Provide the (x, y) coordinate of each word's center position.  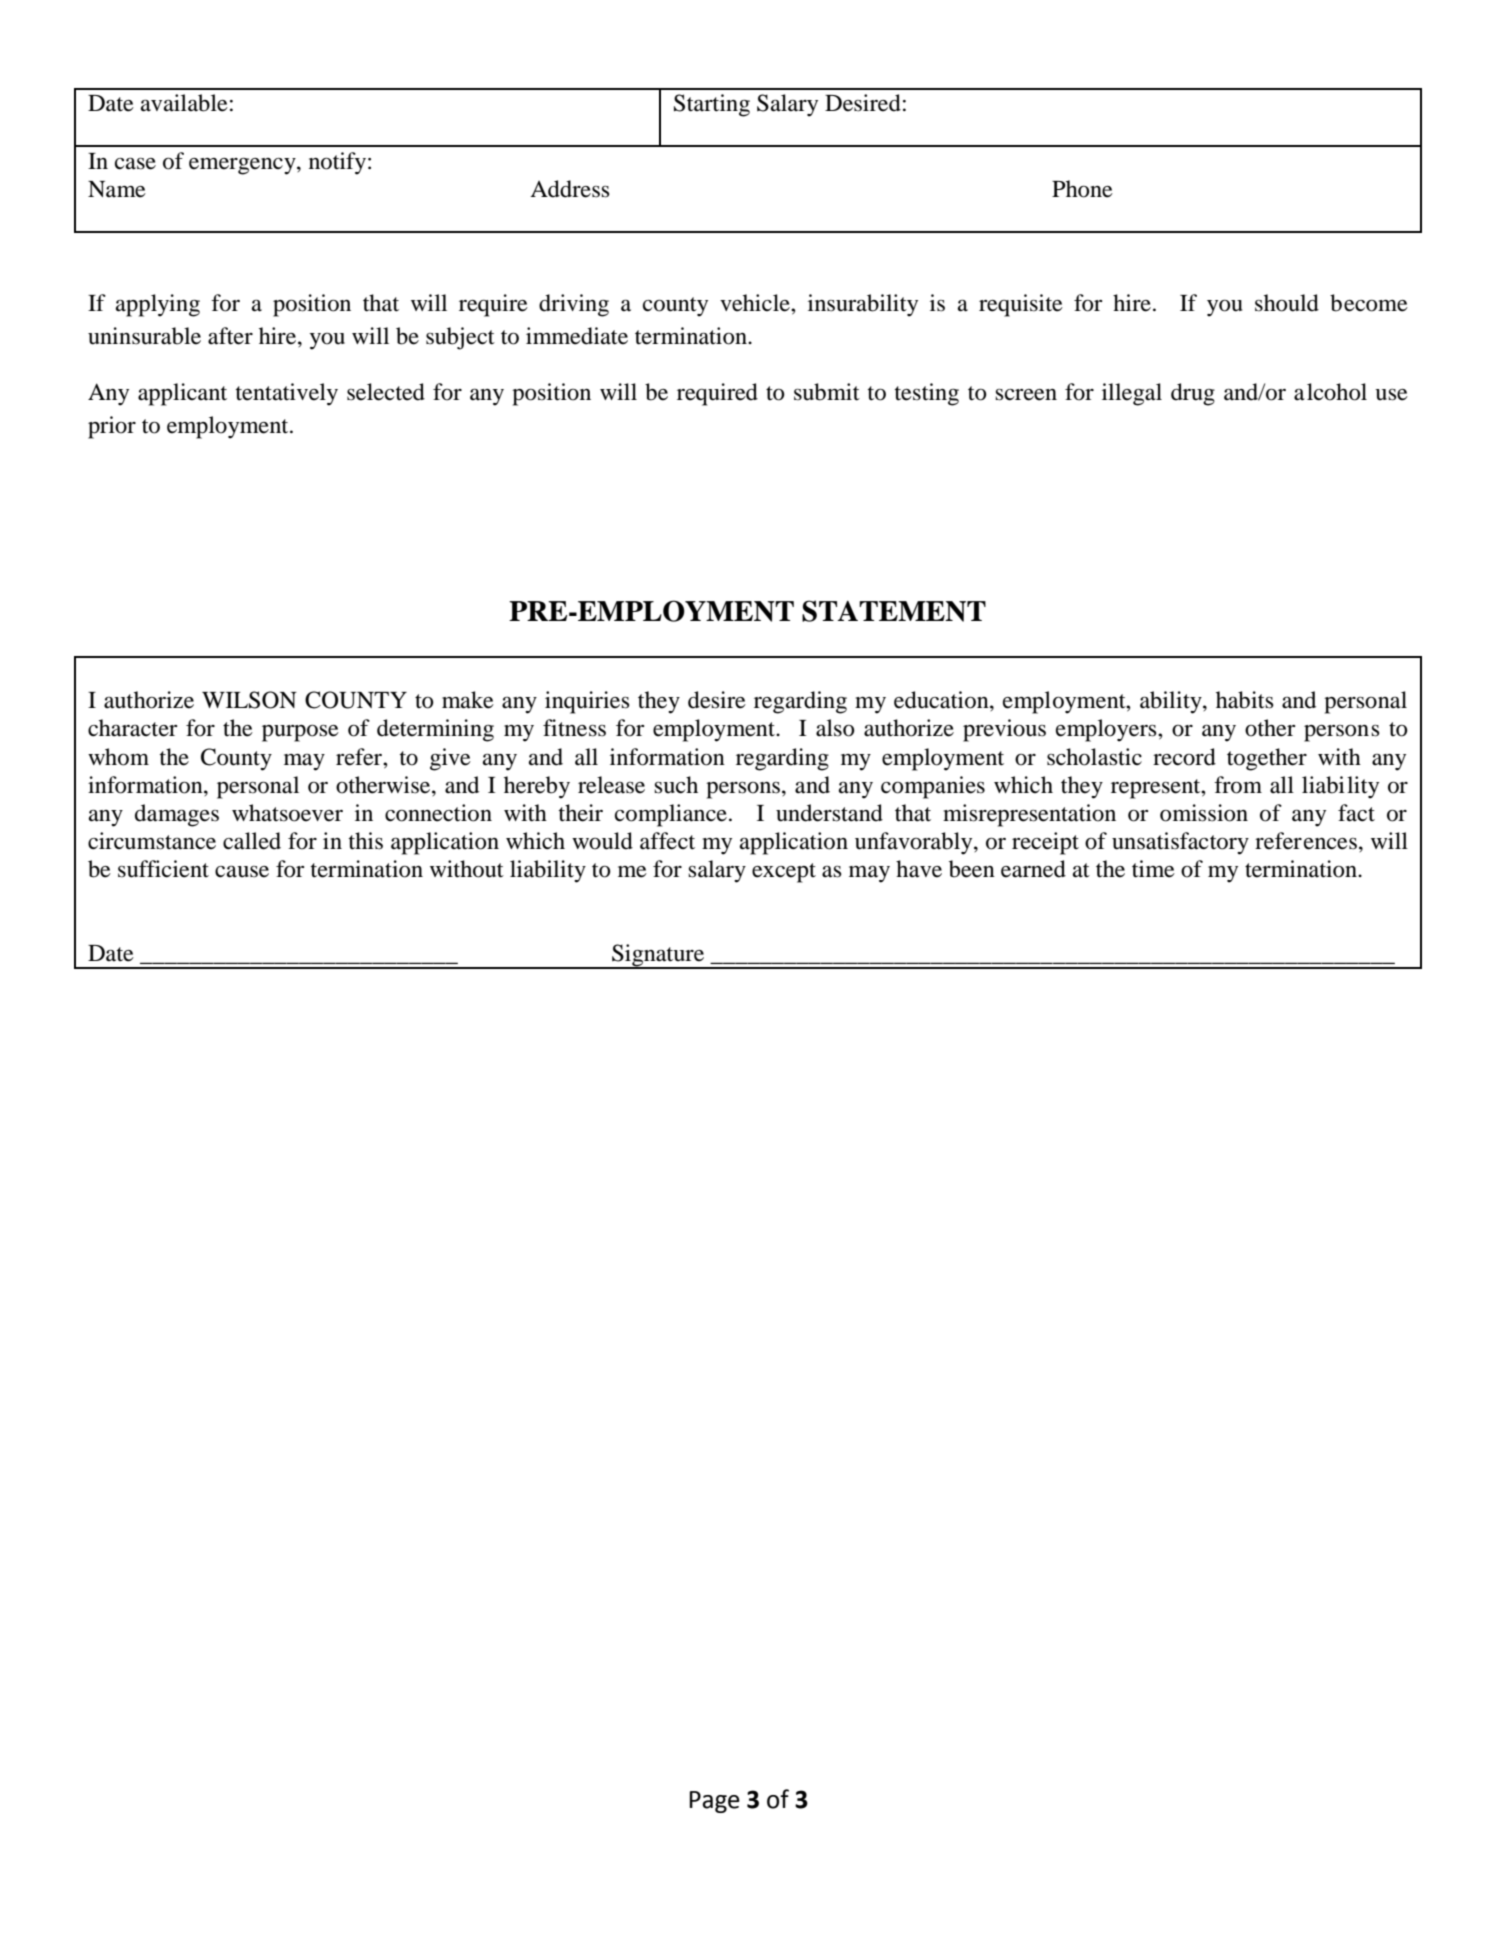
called (252, 841)
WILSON (249, 700)
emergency (243, 166)
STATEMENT (894, 611)
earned (1033, 869)
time (1153, 869)
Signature (658, 956)
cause (242, 871)
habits (1245, 700)
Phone (1082, 189)
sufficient (163, 869)
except (784, 873)
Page (714, 1802)
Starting (712, 105)
